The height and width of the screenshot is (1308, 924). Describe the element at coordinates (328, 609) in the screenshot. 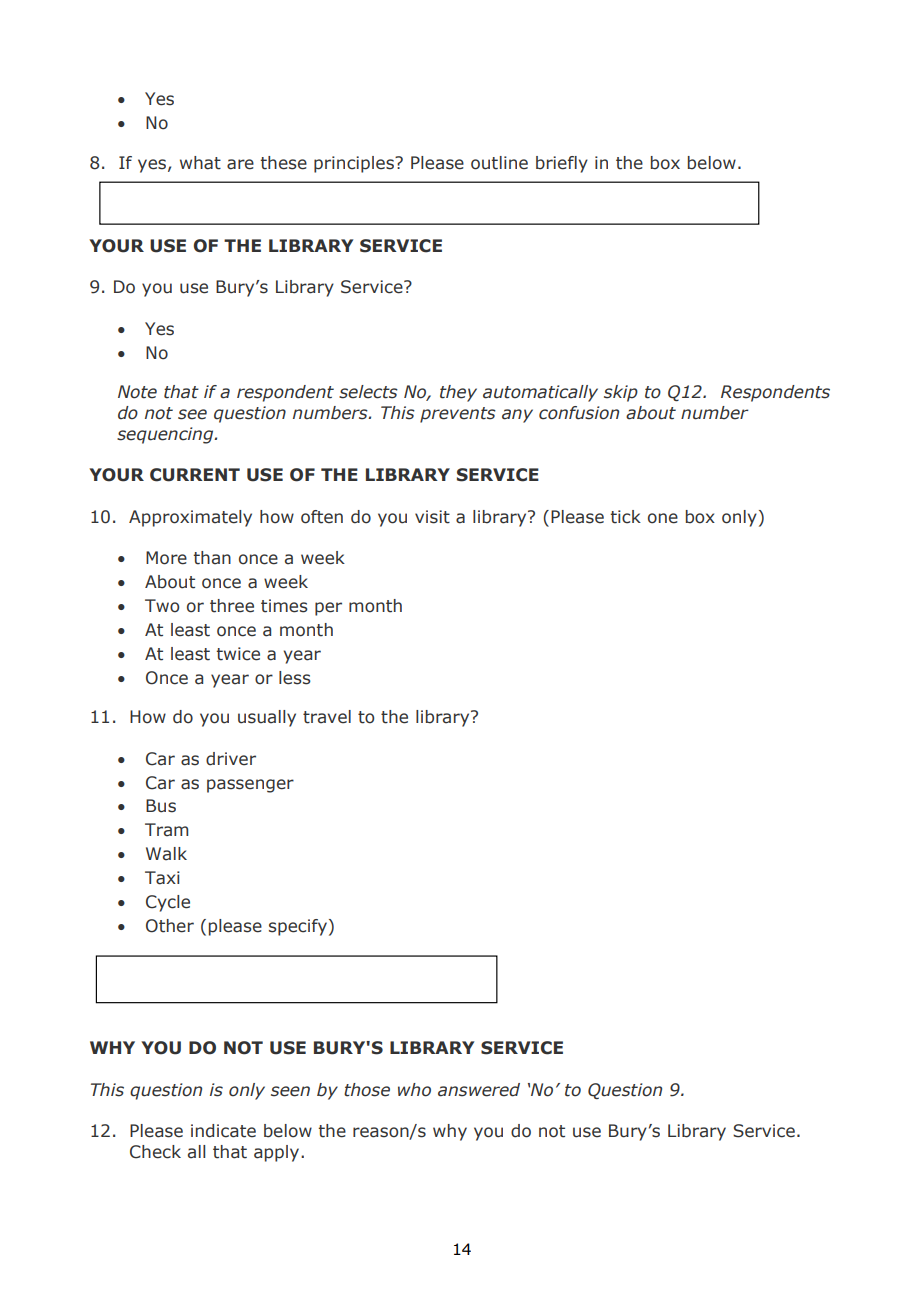

I see `per` at that location.
